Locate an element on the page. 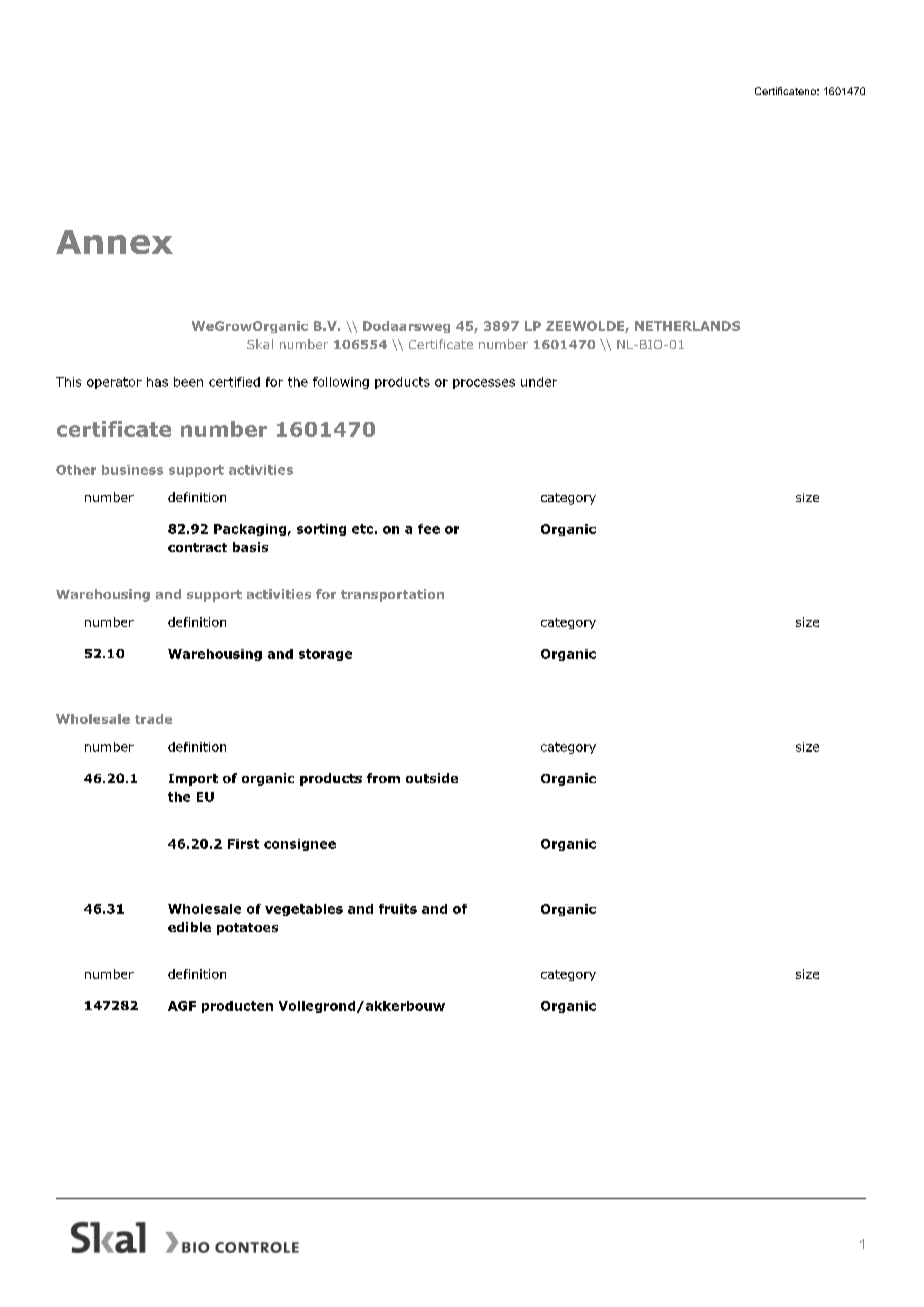 Image resolution: width=924 pixels, height=1307 pixels. outside is located at coordinates (432, 778).
